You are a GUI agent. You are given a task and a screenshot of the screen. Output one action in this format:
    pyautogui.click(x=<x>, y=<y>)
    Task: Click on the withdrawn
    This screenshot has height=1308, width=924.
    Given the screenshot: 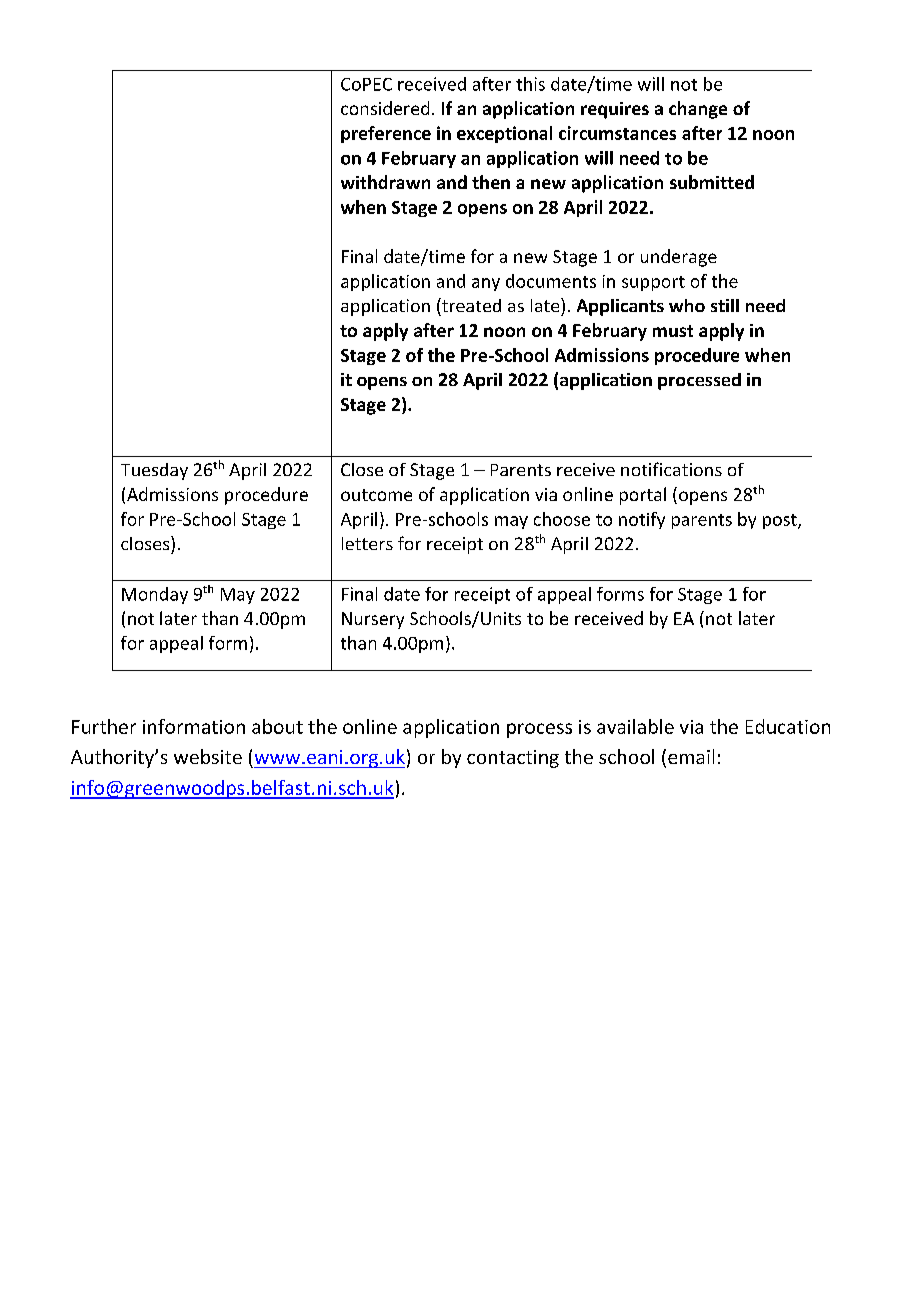 What is the action you would take?
    pyautogui.click(x=385, y=182)
